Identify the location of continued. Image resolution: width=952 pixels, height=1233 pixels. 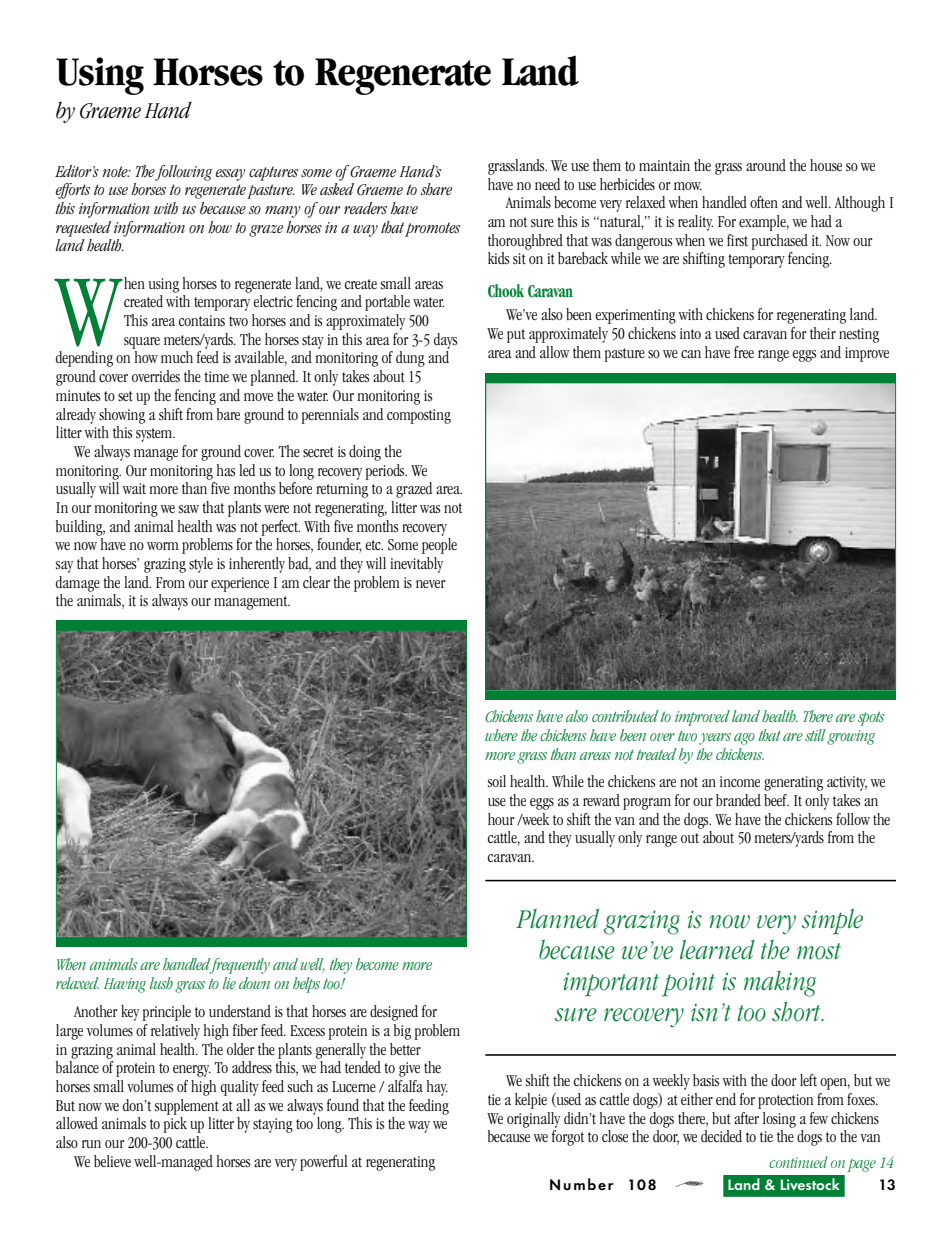
(798, 1162).
